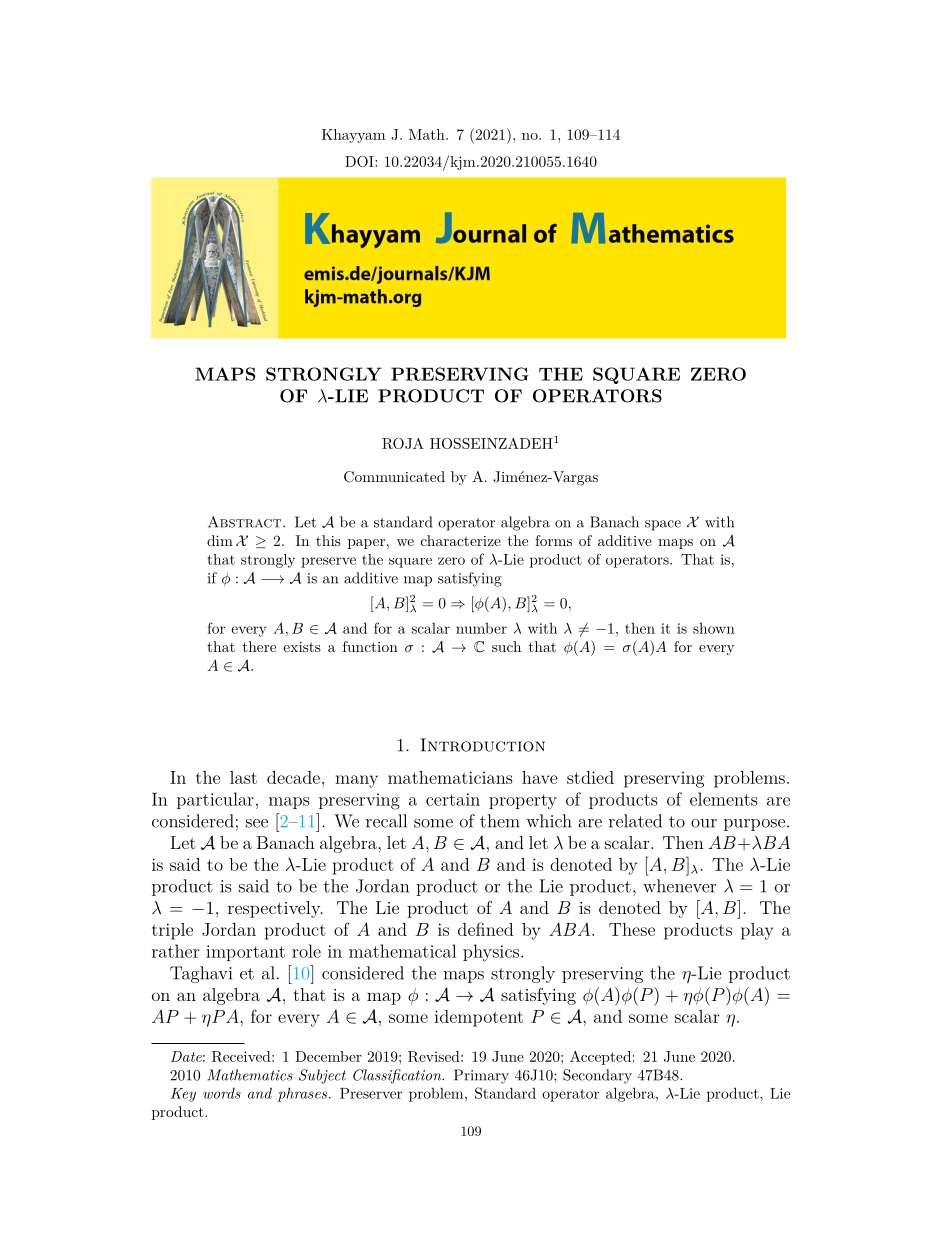 The height and width of the image is (1233, 952). What do you see at coordinates (663, 525) in the image?
I see `space` at bounding box center [663, 525].
